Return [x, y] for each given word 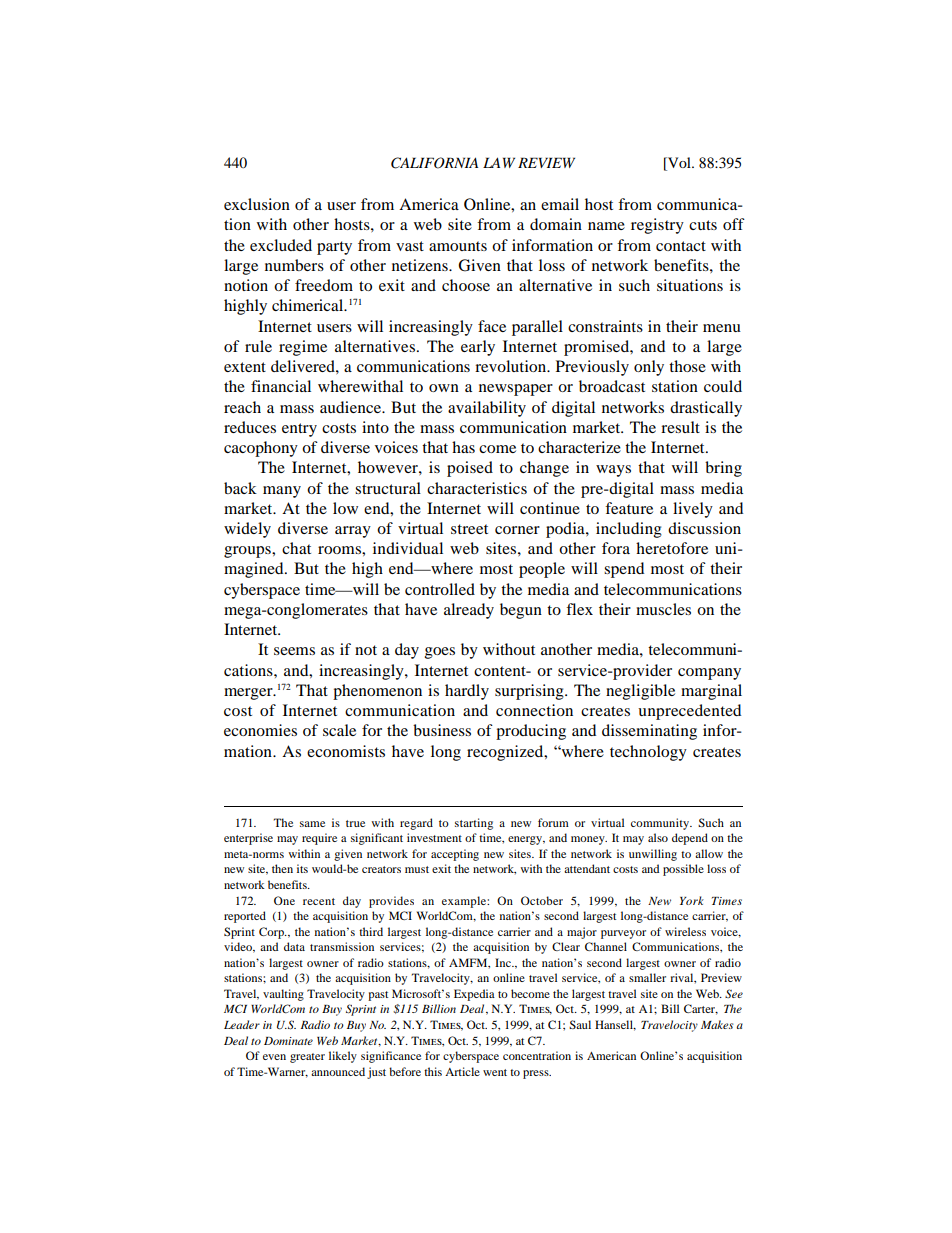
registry [657, 226]
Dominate [288, 1041]
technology [648, 753]
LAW [499, 162]
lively [693, 510]
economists [346, 751]
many [282, 492]
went [495, 1072]
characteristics [477, 488]
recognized [506, 753]
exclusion [257, 204]
